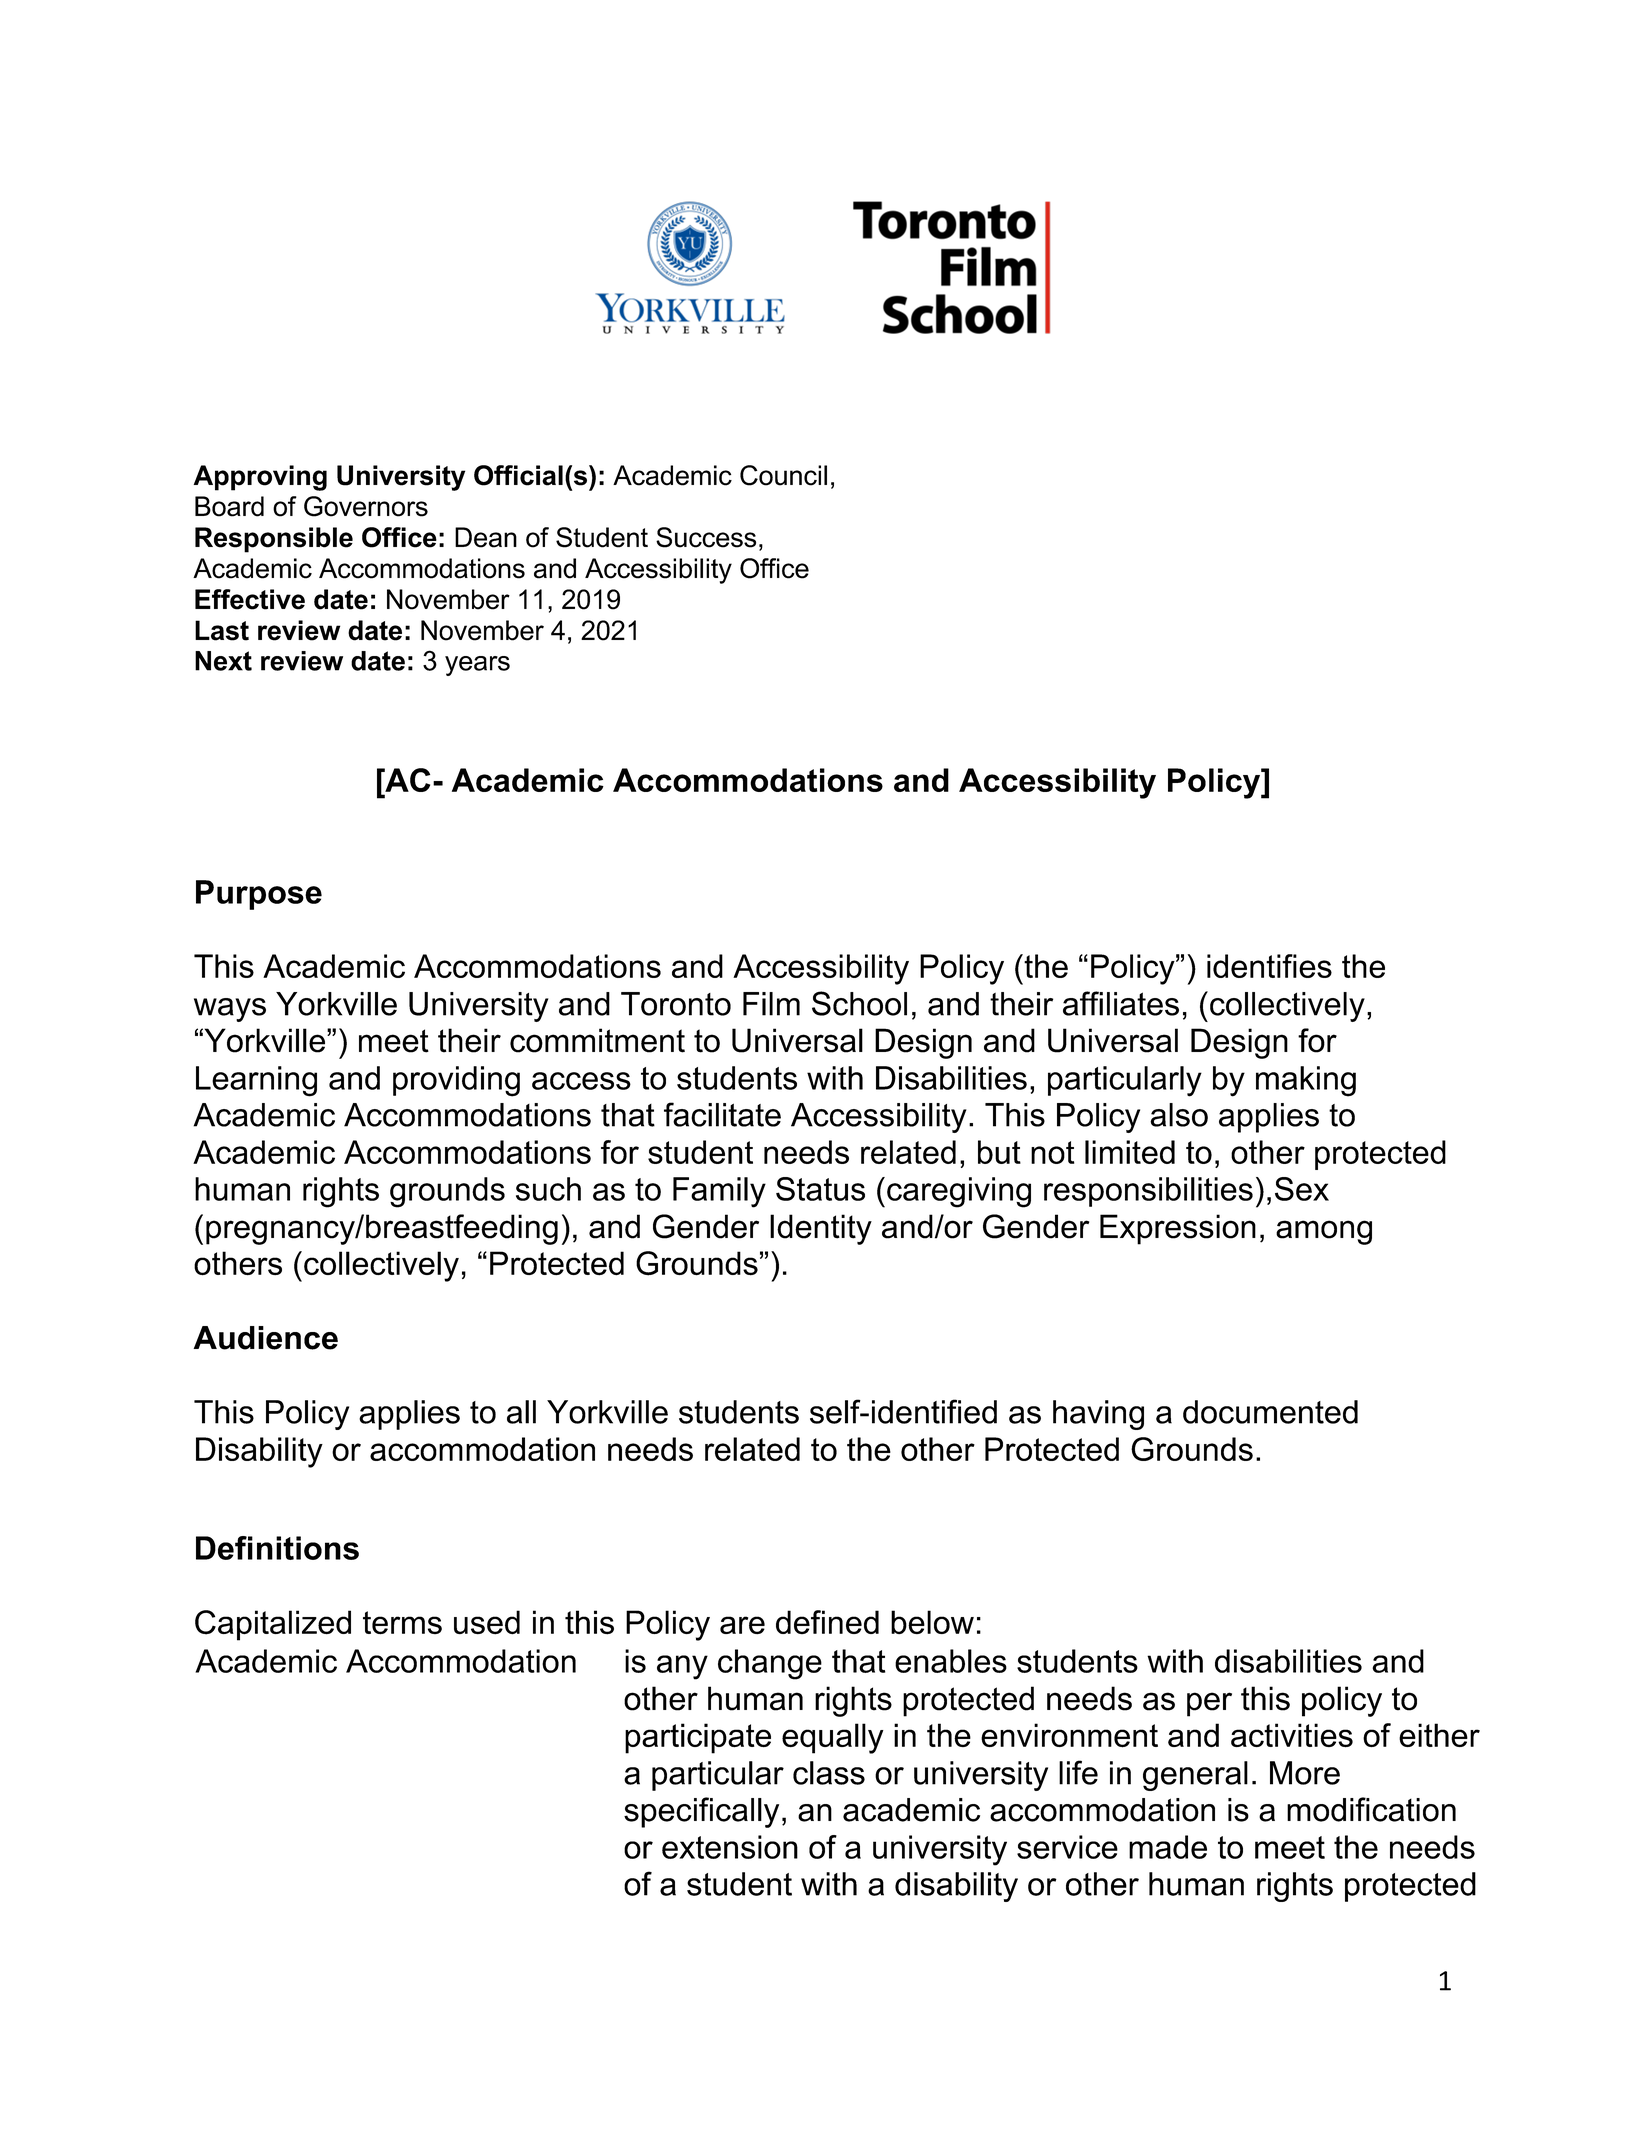 This screenshot has width=1646, height=2131. Describe the element at coordinates (783, 475) in the screenshot. I see `Council` at that location.
